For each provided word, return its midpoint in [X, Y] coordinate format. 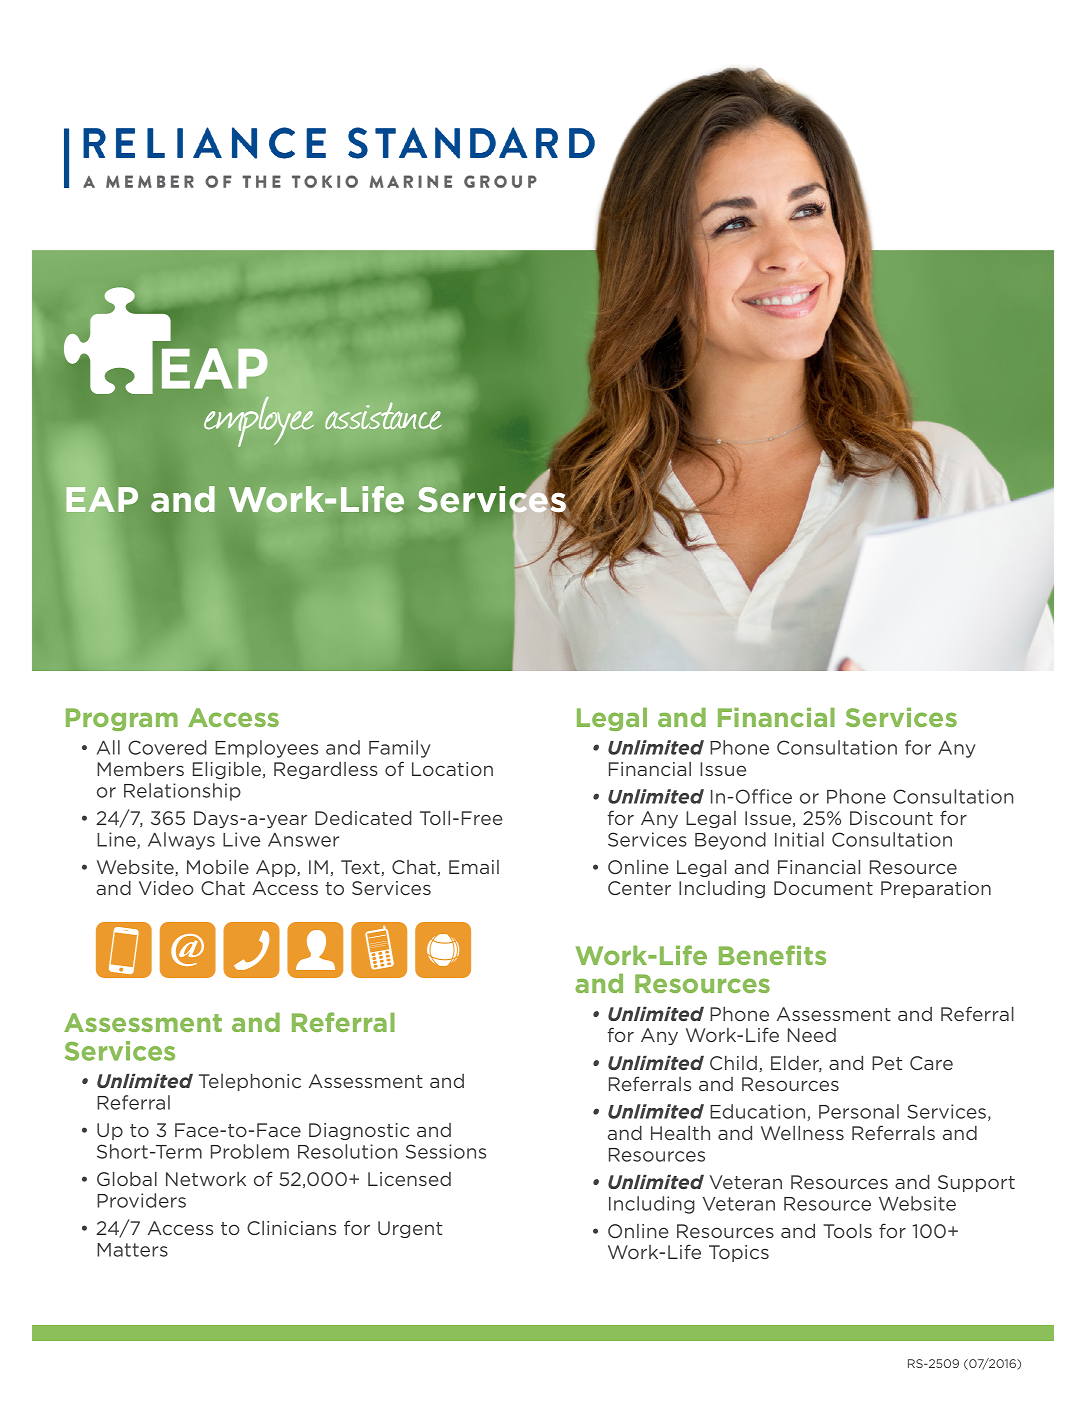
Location [452, 769]
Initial [799, 839]
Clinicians [291, 1228]
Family [400, 749]
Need [812, 1035]
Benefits [772, 955]
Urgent [410, 1229]
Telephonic [250, 1082]
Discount [891, 818]
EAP [102, 499]
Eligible [227, 770]
